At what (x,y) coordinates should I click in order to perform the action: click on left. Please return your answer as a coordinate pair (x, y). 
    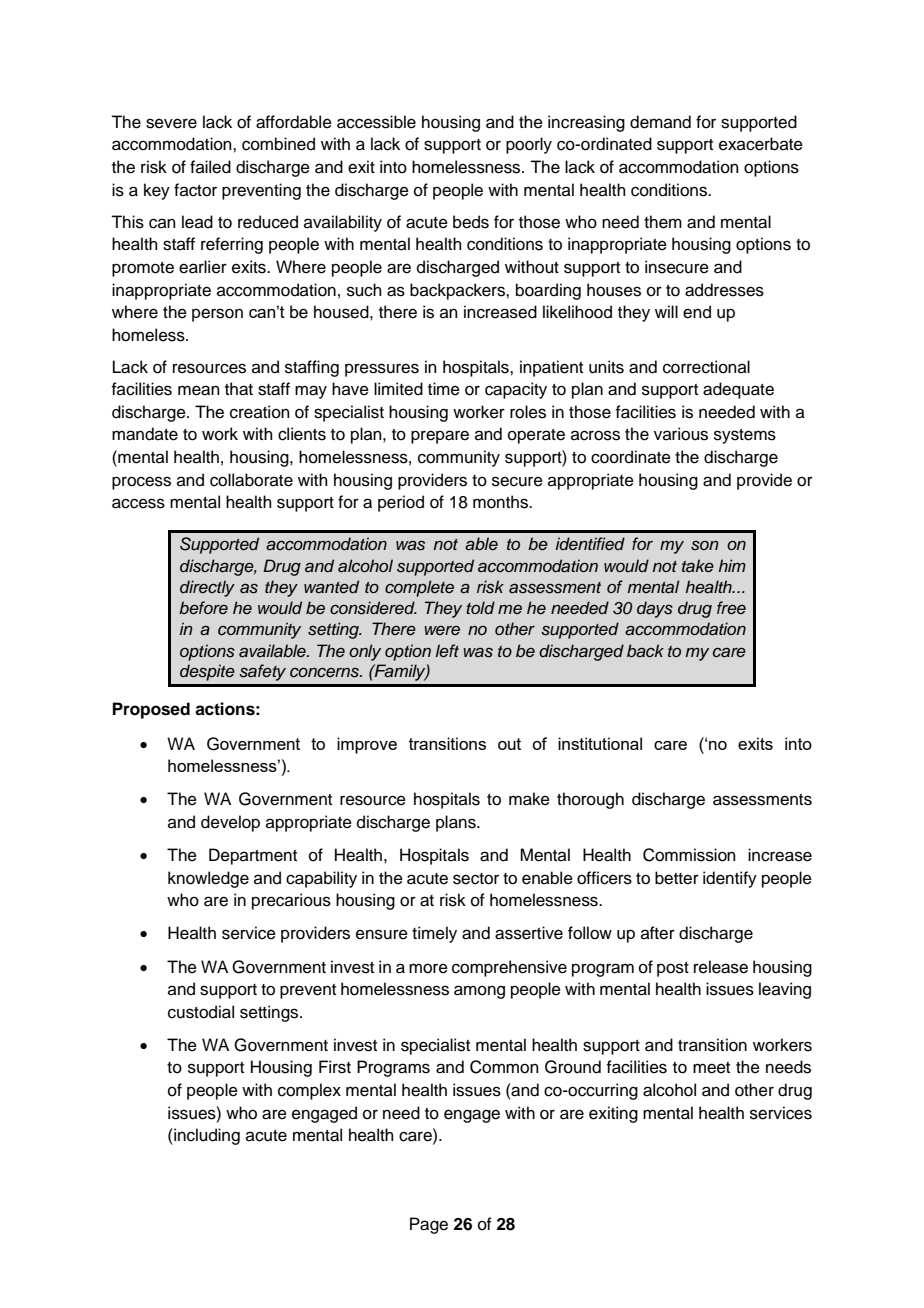
    Looking at the image, I should click on (447, 651).
